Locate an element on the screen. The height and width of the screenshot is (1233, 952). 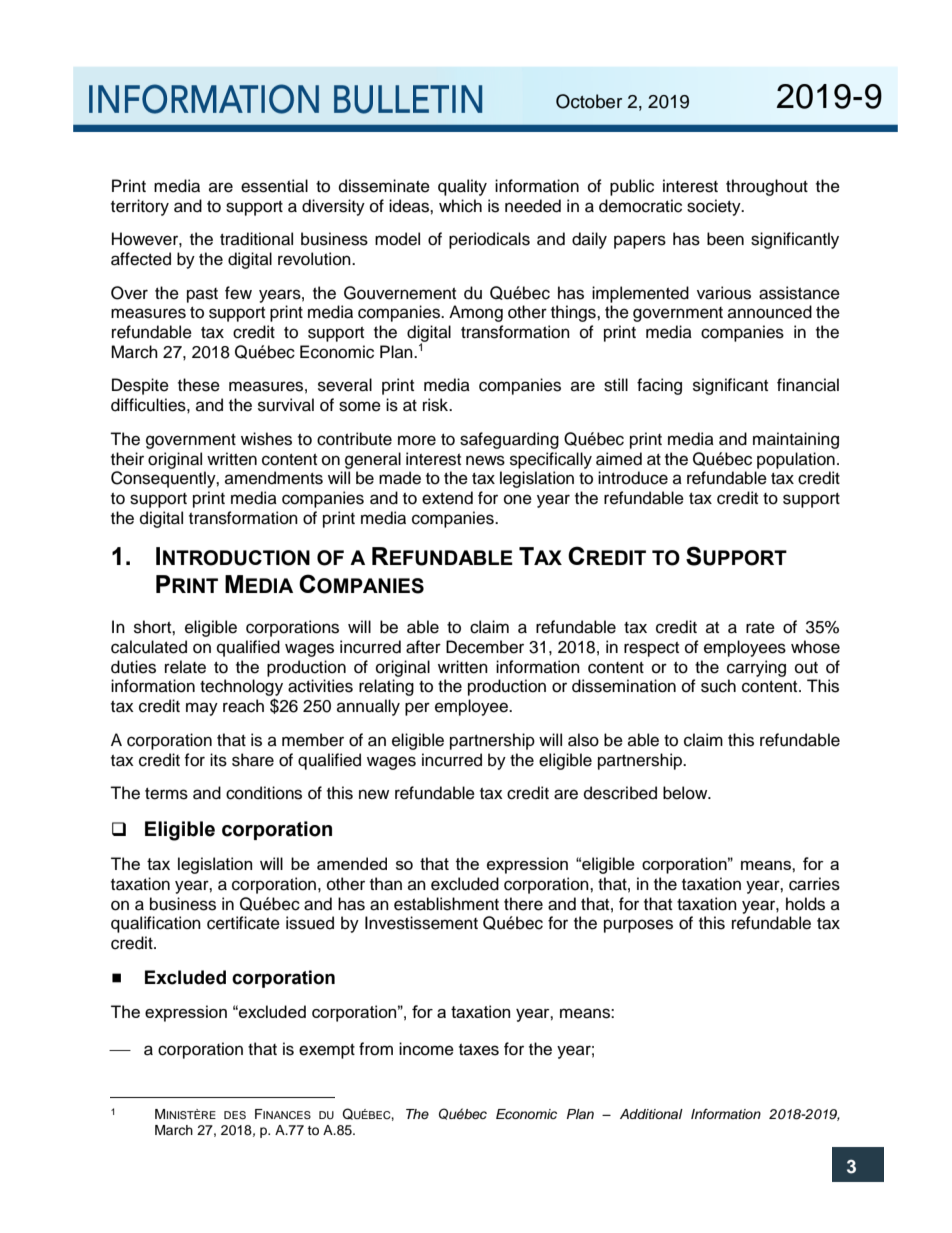
below is located at coordinates (686, 793).
